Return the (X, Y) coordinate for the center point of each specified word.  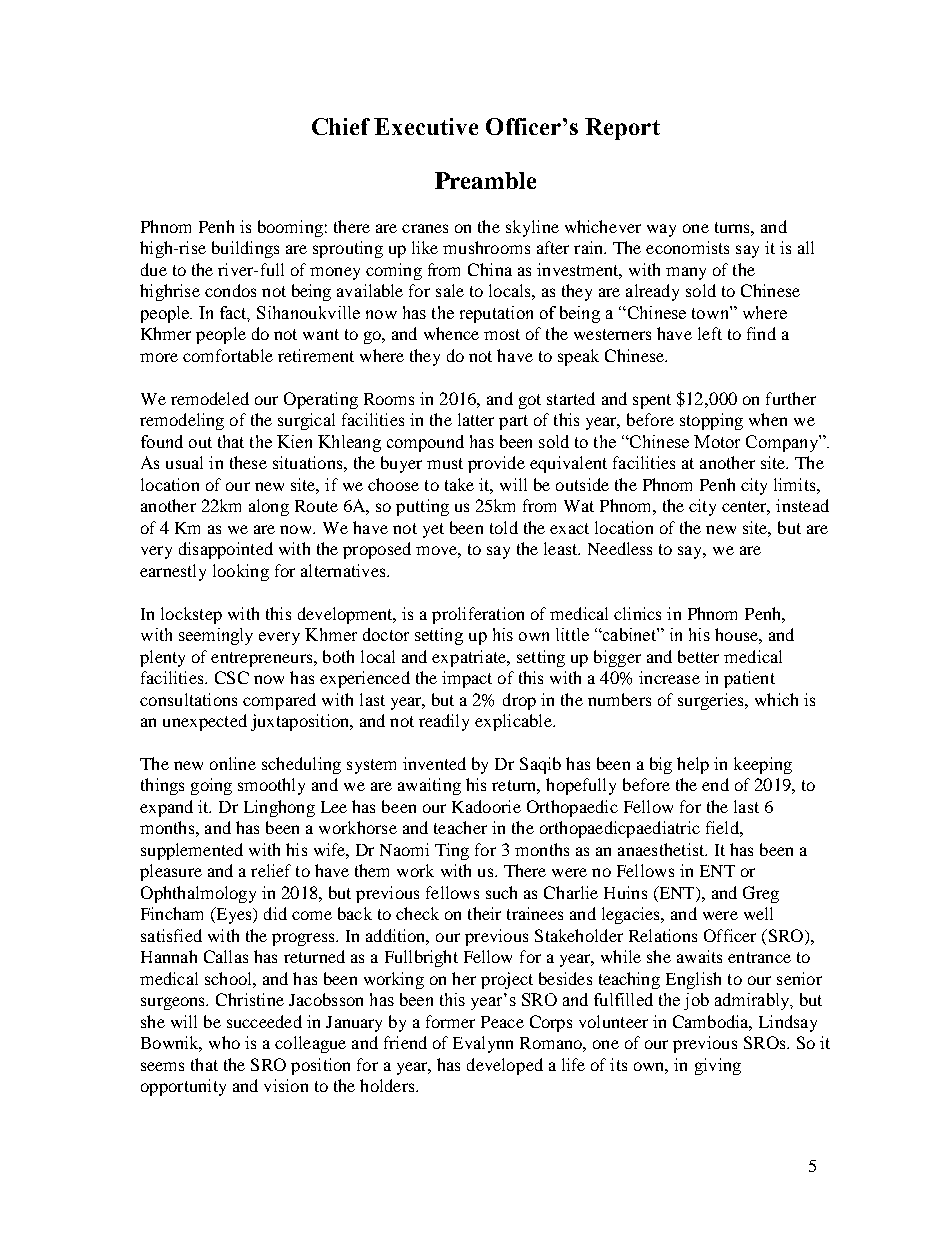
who (224, 1042)
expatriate (470, 658)
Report (622, 129)
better (698, 656)
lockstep (191, 615)
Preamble (485, 180)
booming (290, 228)
